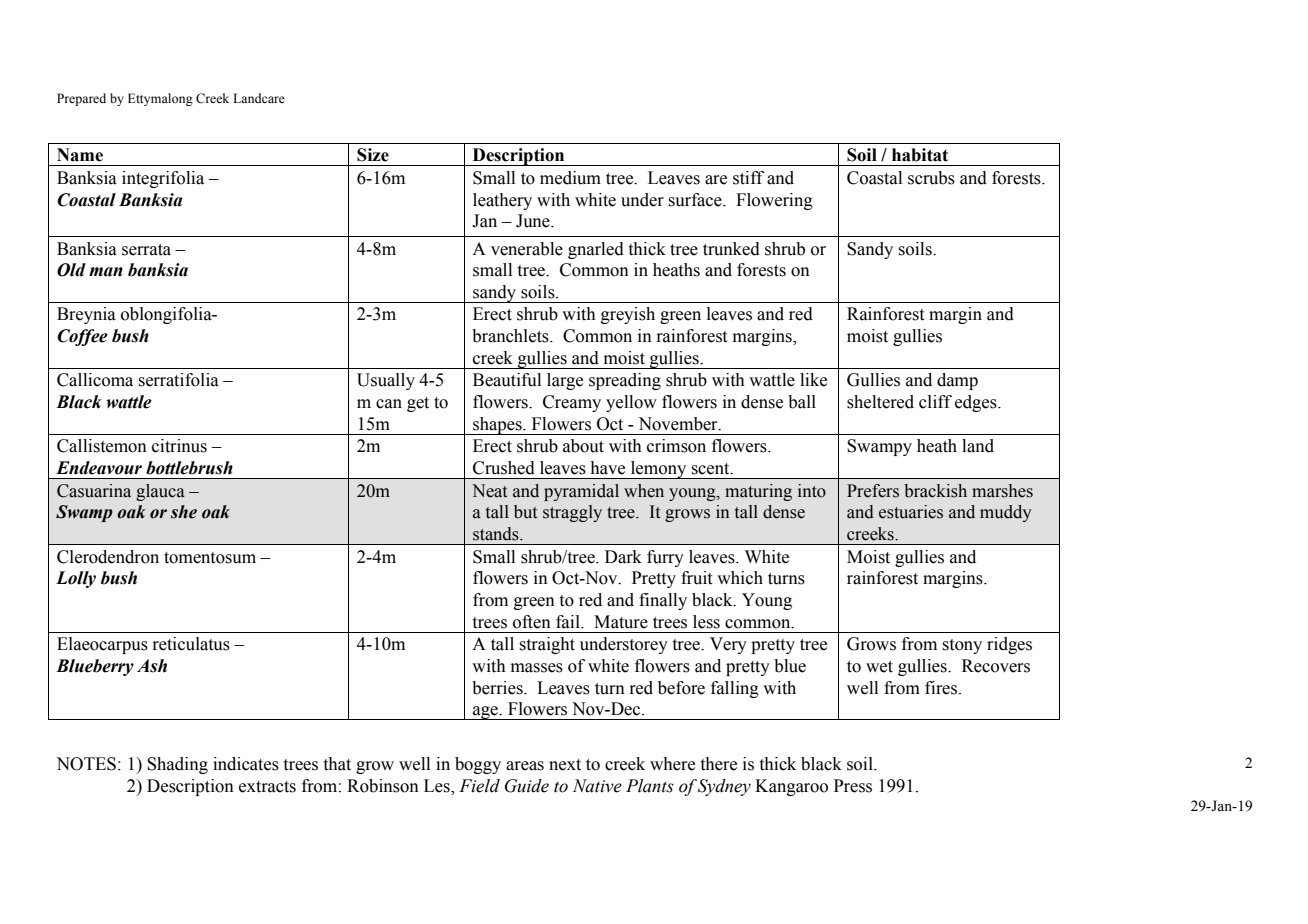 The width and height of the image is (1308, 924). Describe the element at coordinates (177, 765) in the image. I see `Shading` at that location.
